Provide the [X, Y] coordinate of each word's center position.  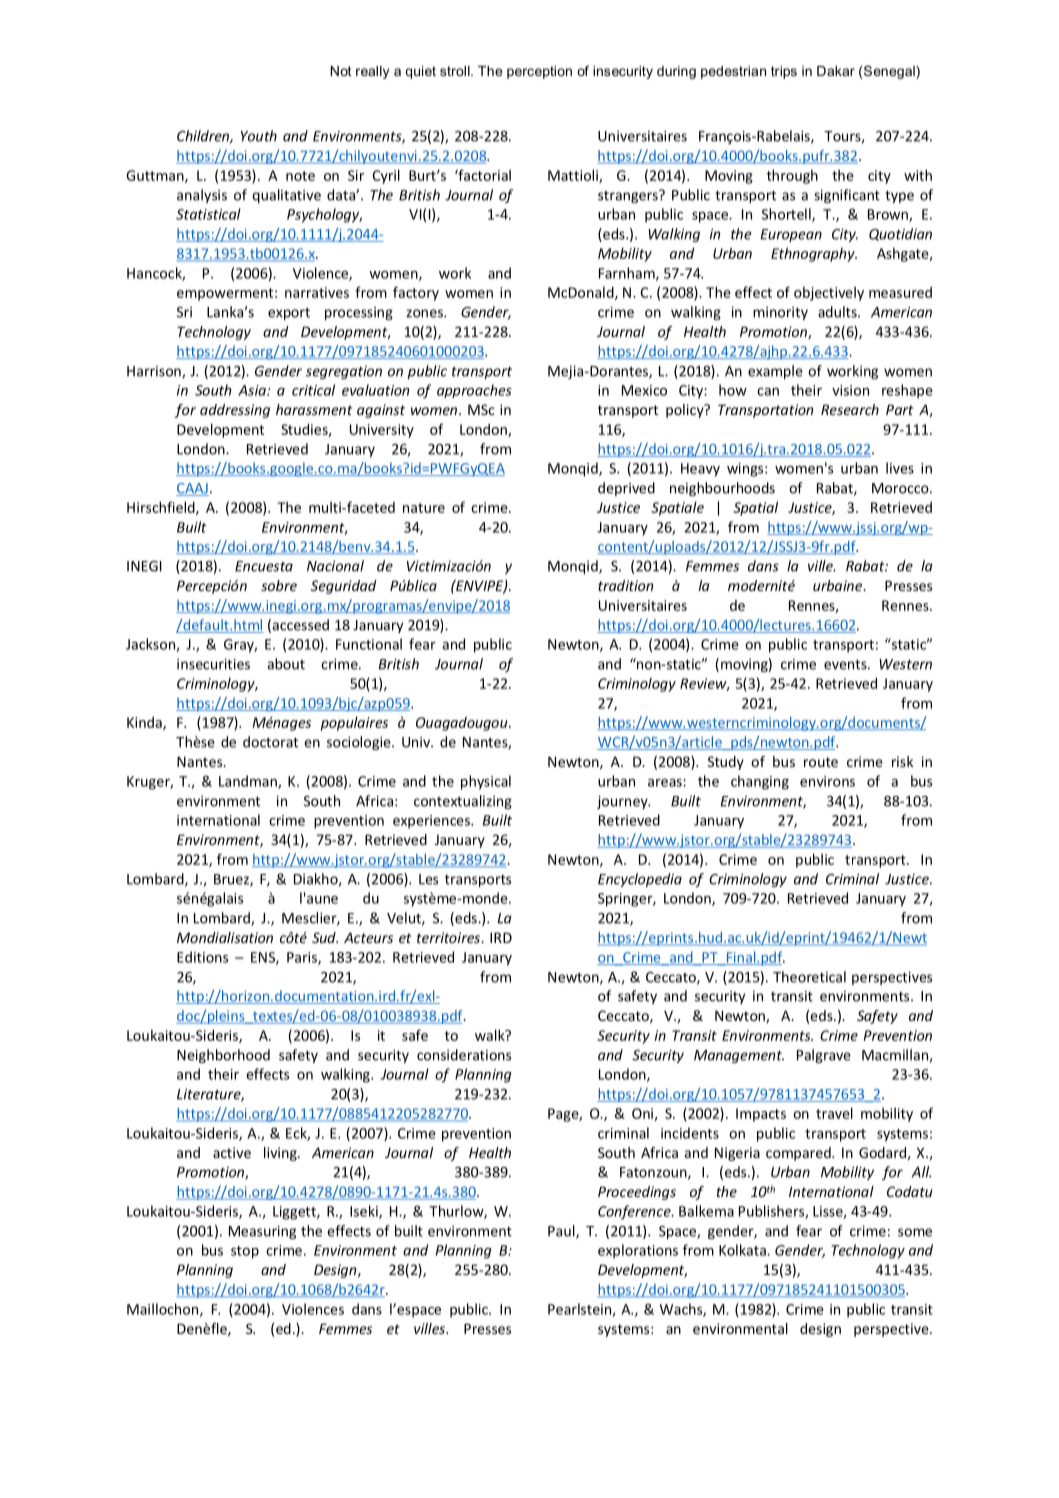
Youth [259, 136]
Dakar [836, 71]
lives [900, 468]
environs [827, 781]
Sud [325, 937]
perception [539, 72]
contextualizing [463, 802]
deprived [626, 489]
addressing [235, 411]
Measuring [262, 1232]
